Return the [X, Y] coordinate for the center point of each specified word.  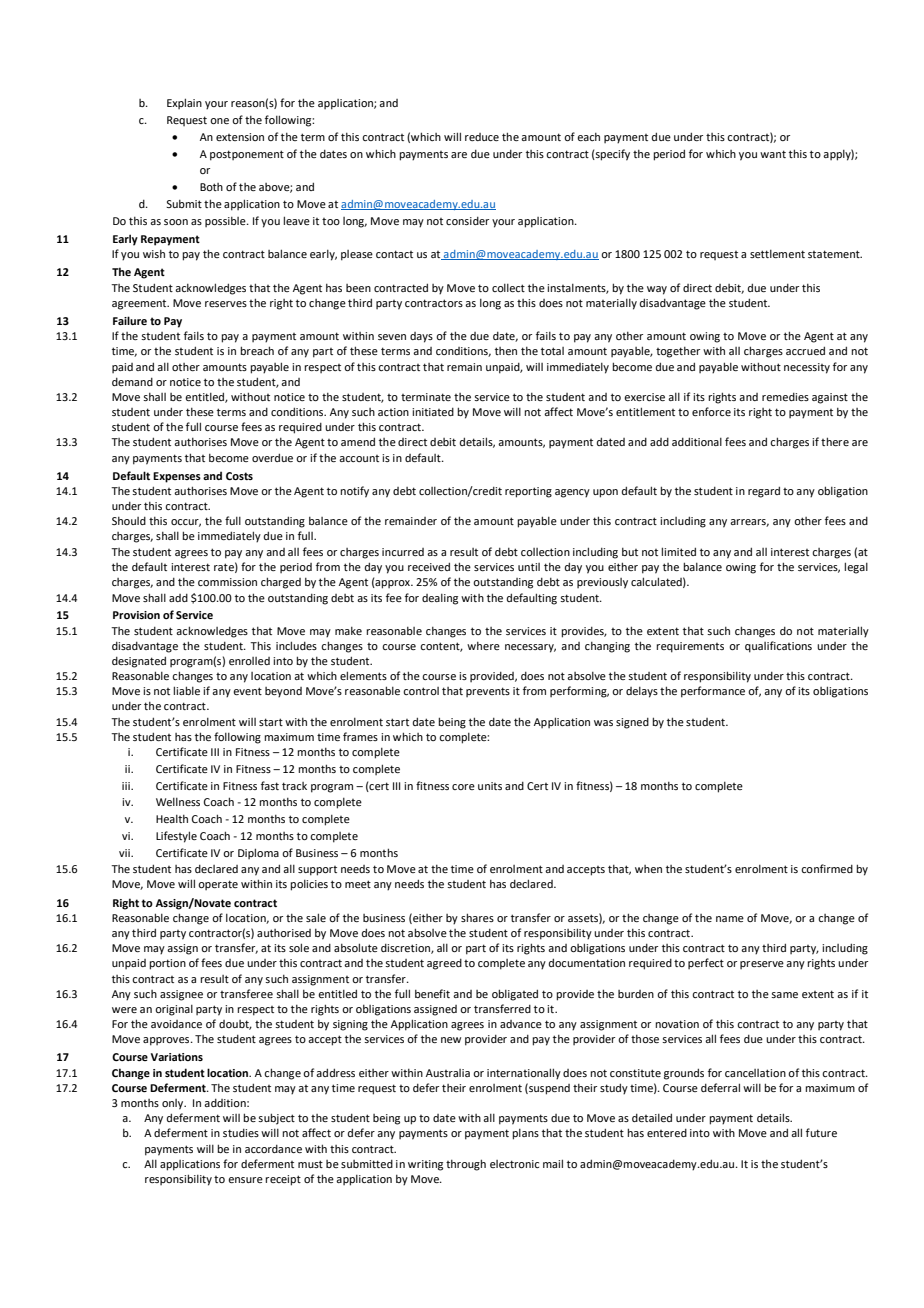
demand [132, 382]
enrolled [249, 661]
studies [241, 1133]
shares [477, 917]
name [730, 919]
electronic [514, 1164]
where [483, 646]
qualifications [778, 647]
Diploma [258, 853]
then [506, 351]
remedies [785, 397]
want [773, 154]
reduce [482, 137]
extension [240, 137]
